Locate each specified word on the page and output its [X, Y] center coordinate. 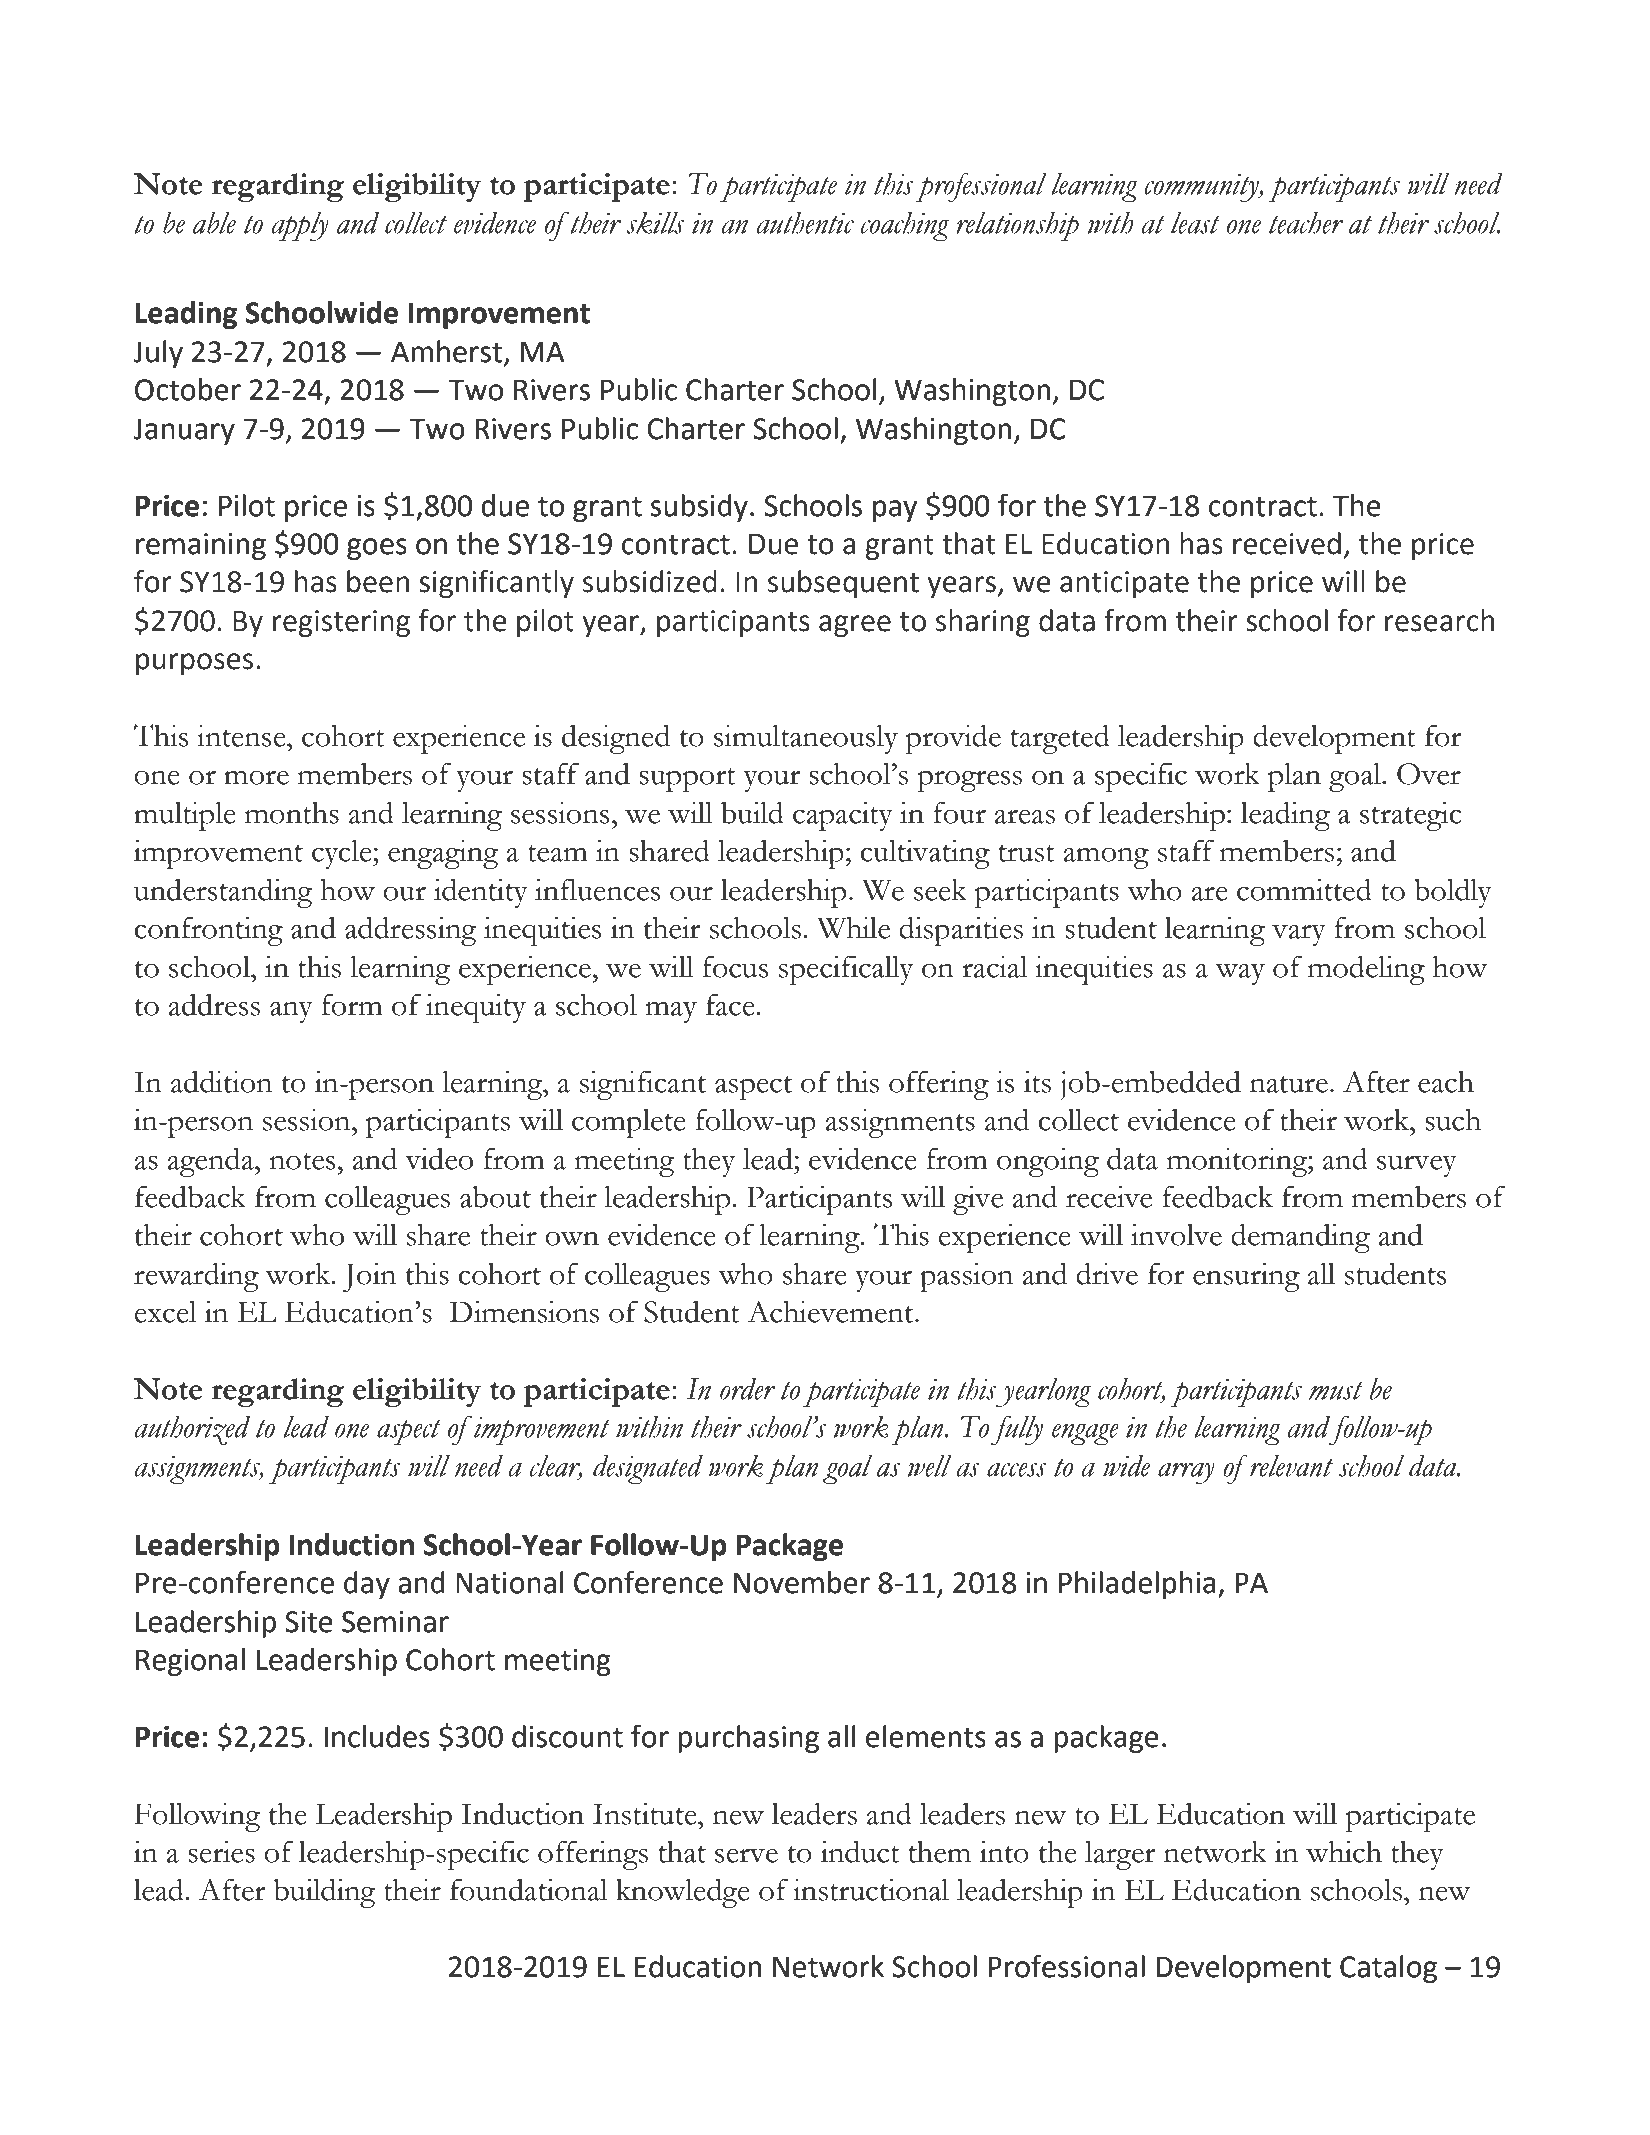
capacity [843, 816]
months [292, 813]
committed [1304, 889]
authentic [805, 222]
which [1344, 1852]
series [221, 1852]
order [748, 1389]
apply [300, 226]
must [1336, 1391]
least [1195, 222]
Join [369, 1277]
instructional [871, 1889]
